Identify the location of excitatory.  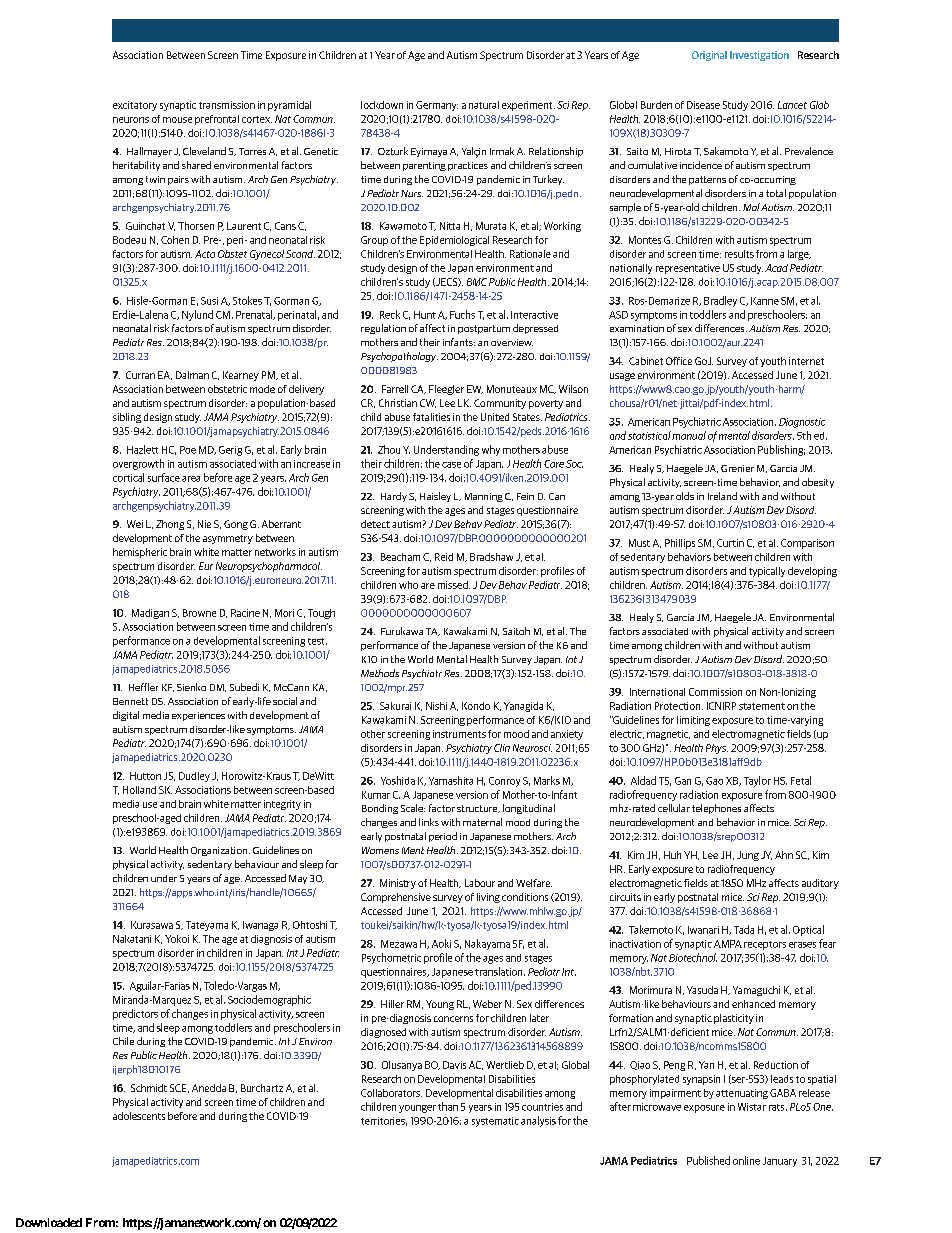
(135, 106).
